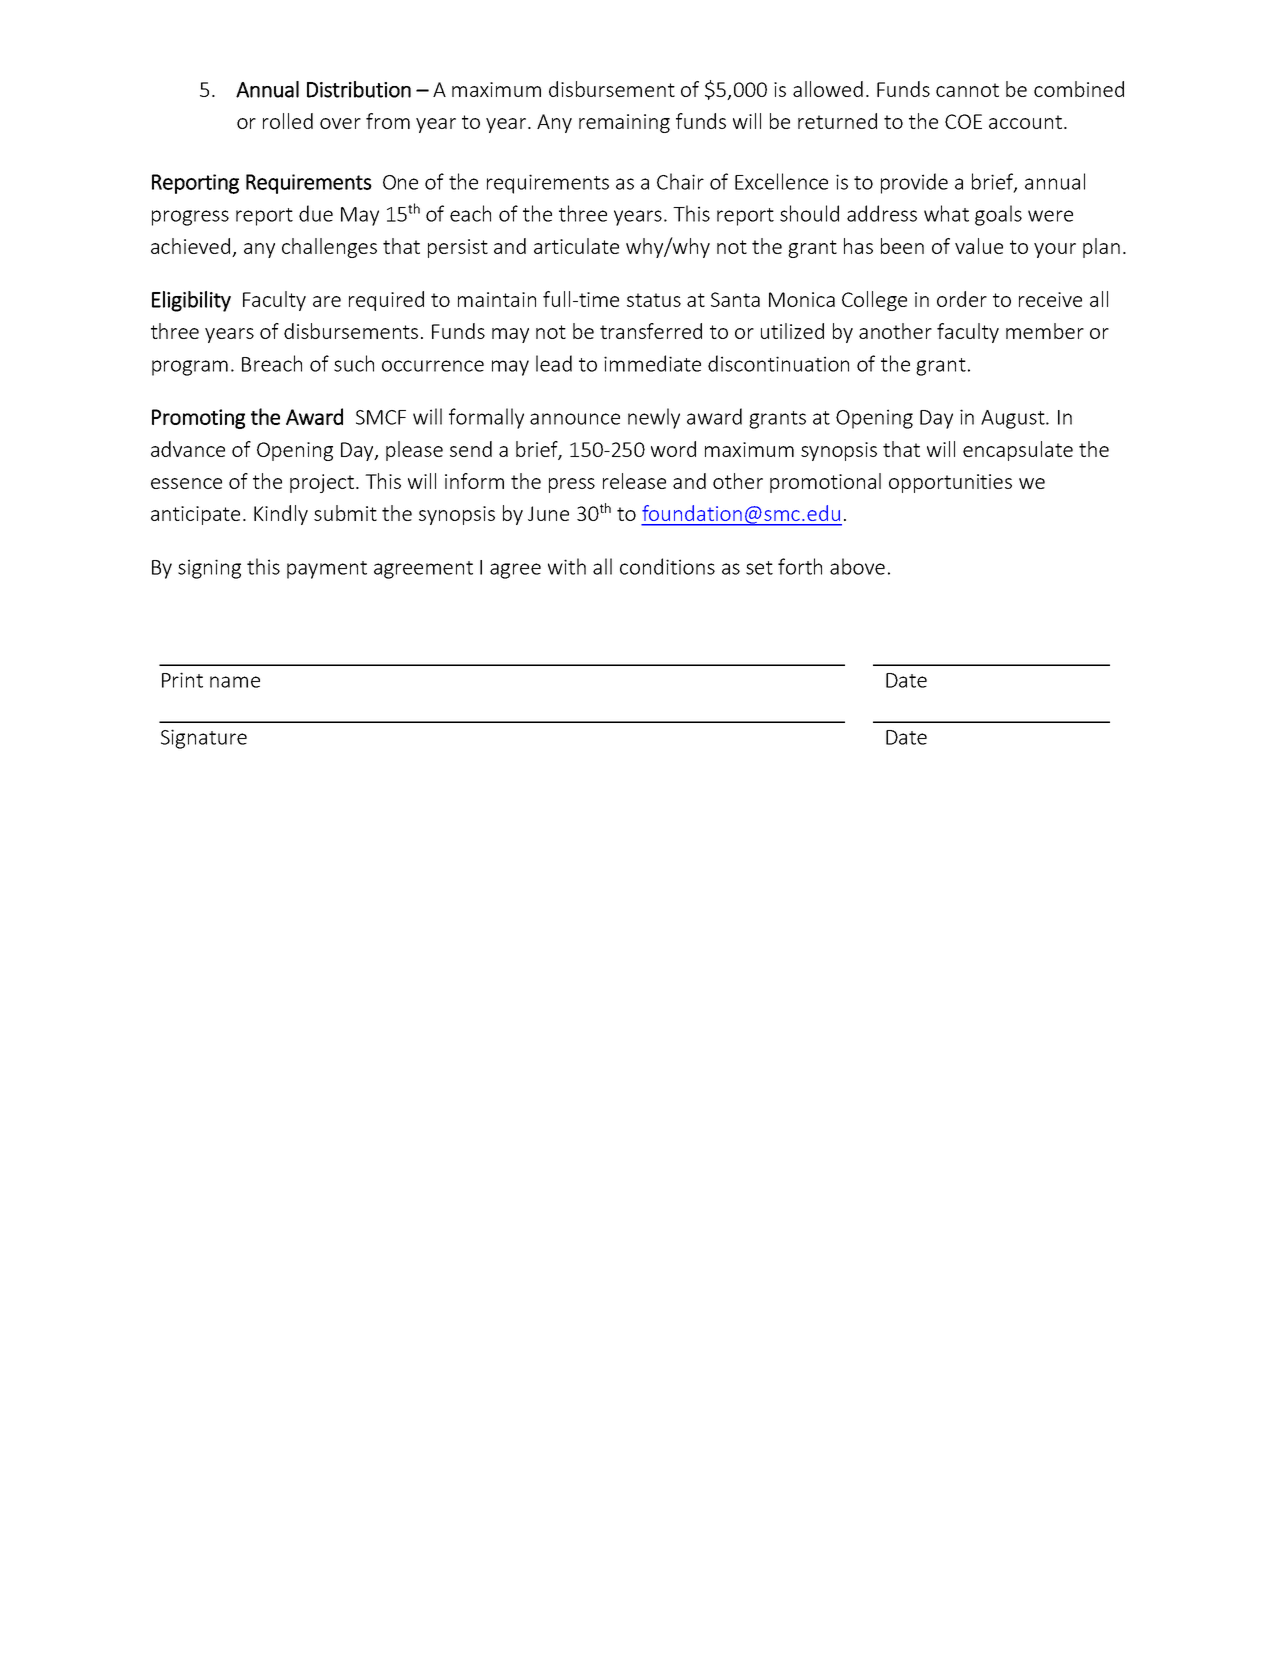 Image resolution: width=1277 pixels, height=1653 pixels. What do you see at coordinates (548, 513) in the screenshot?
I see `June` at bounding box center [548, 513].
